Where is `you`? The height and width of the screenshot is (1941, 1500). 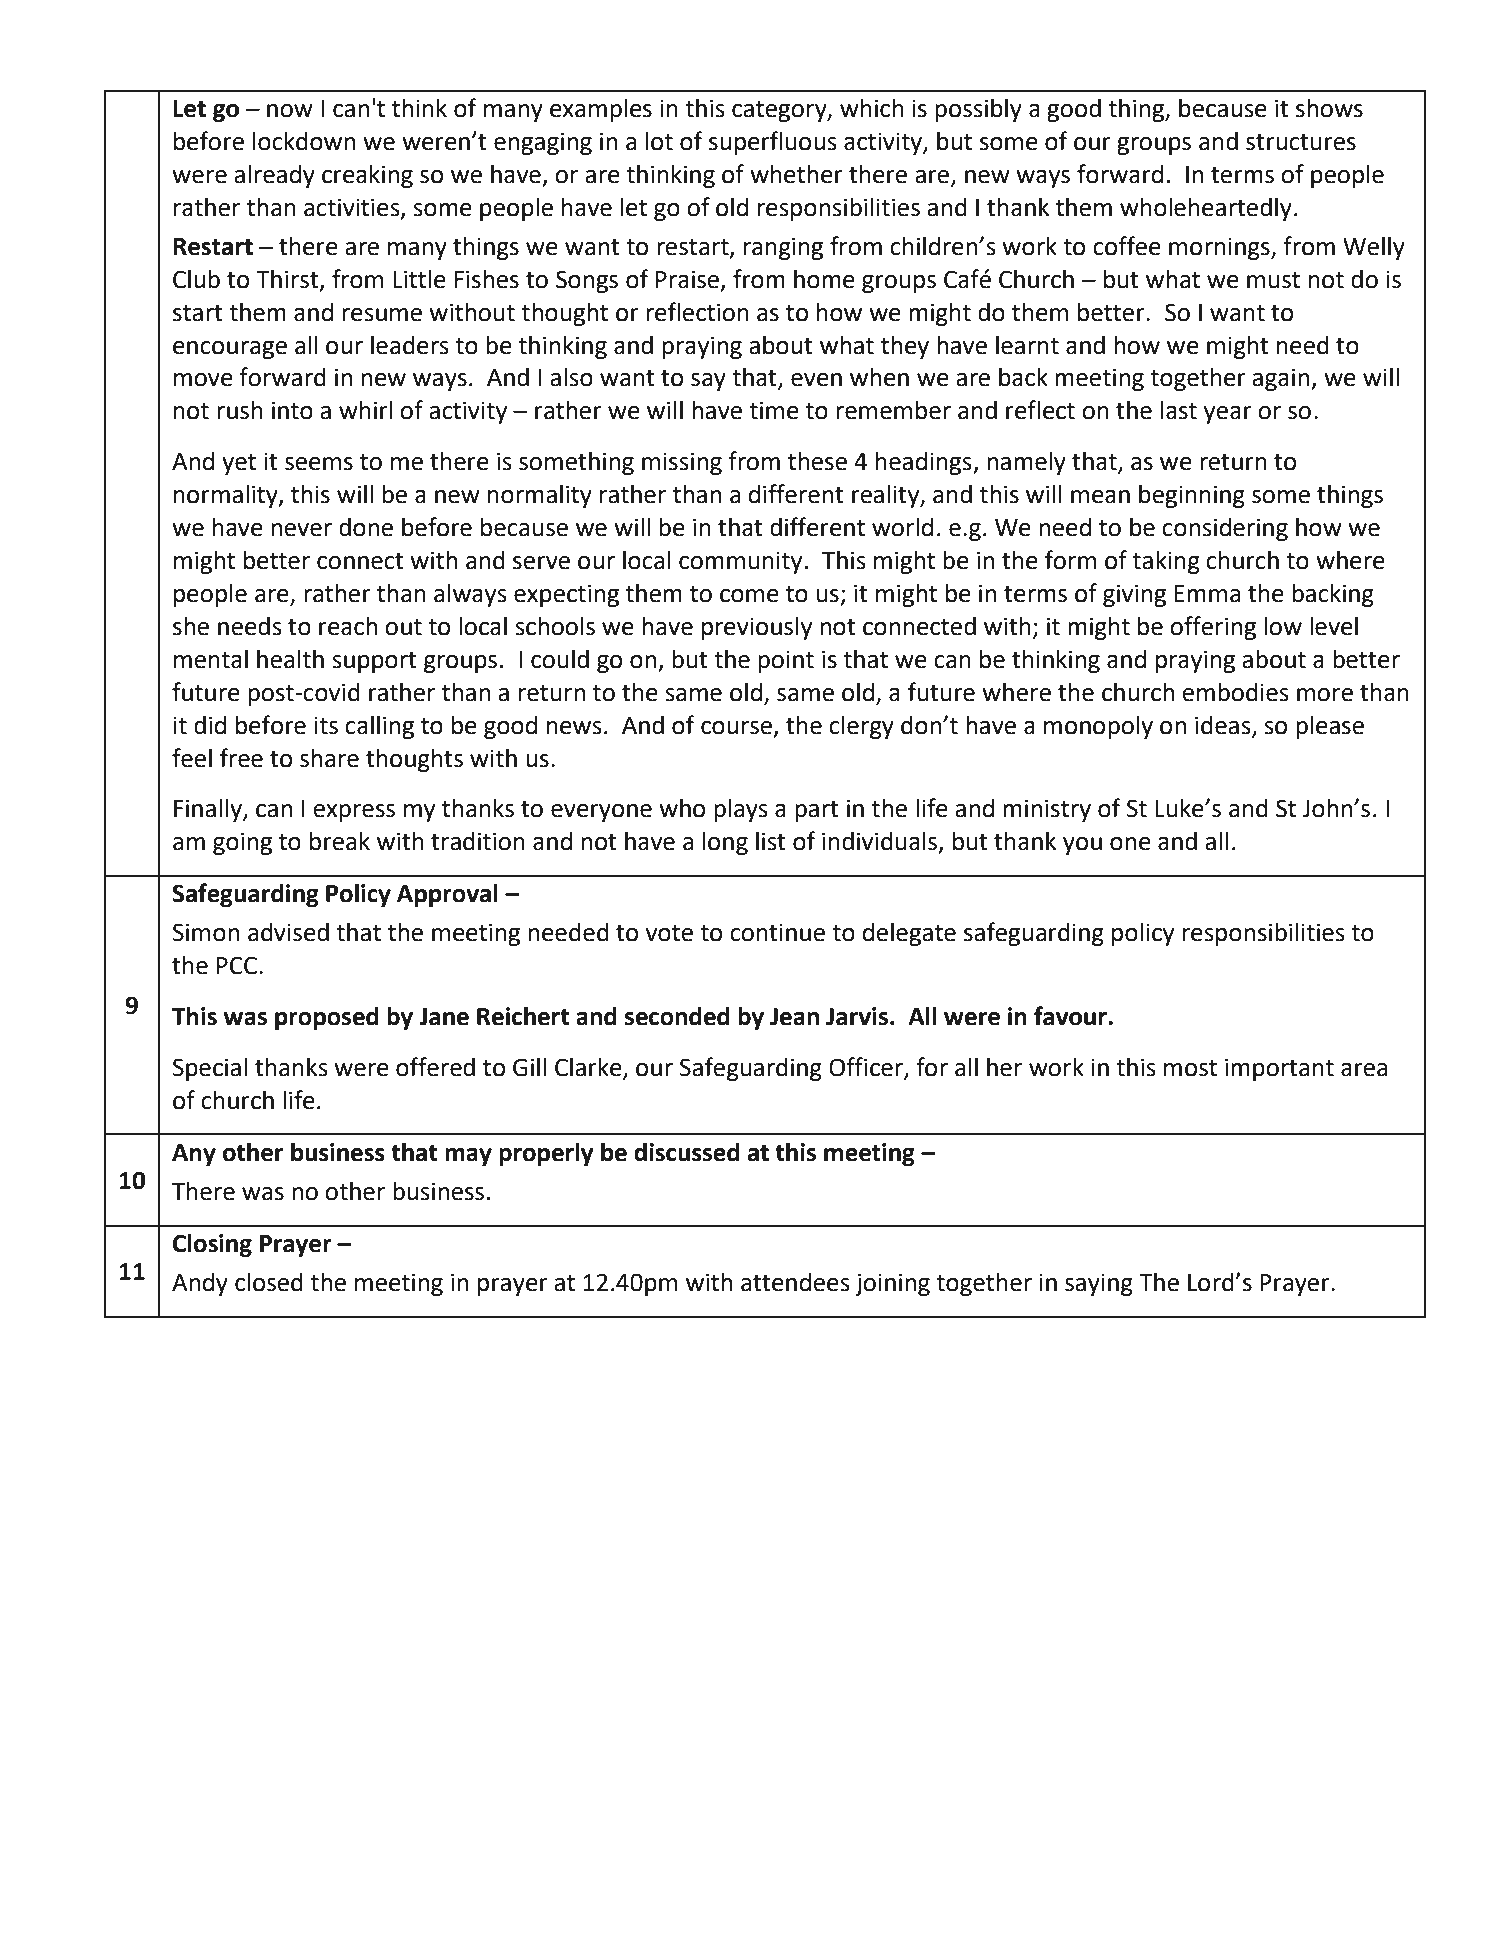 you is located at coordinates (1082, 846).
